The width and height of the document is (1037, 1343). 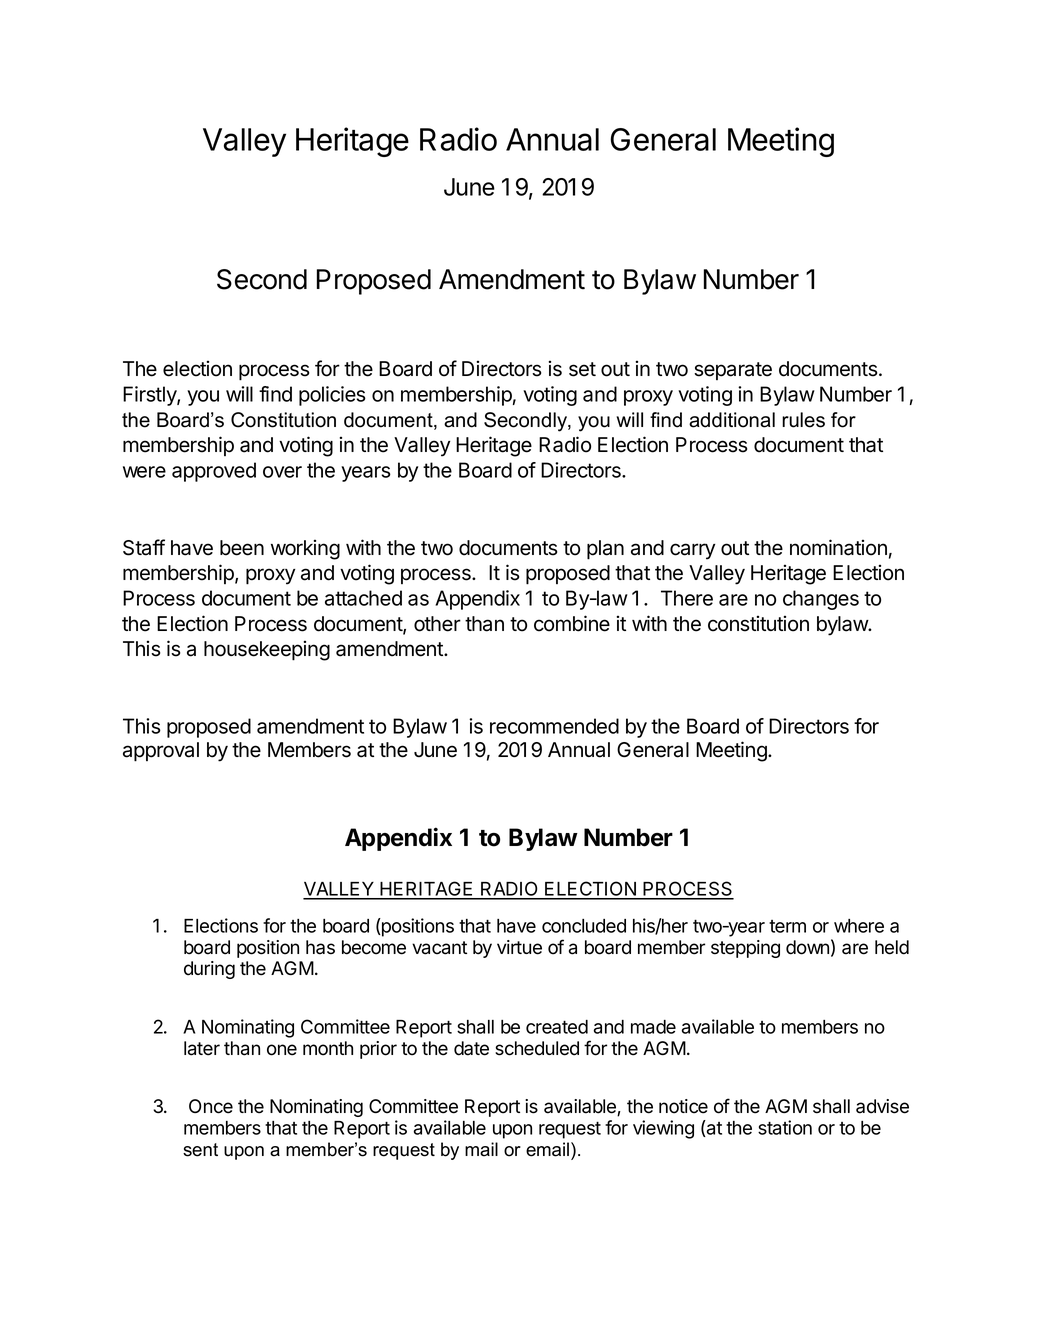 I want to click on set, so click(x=582, y=369).
